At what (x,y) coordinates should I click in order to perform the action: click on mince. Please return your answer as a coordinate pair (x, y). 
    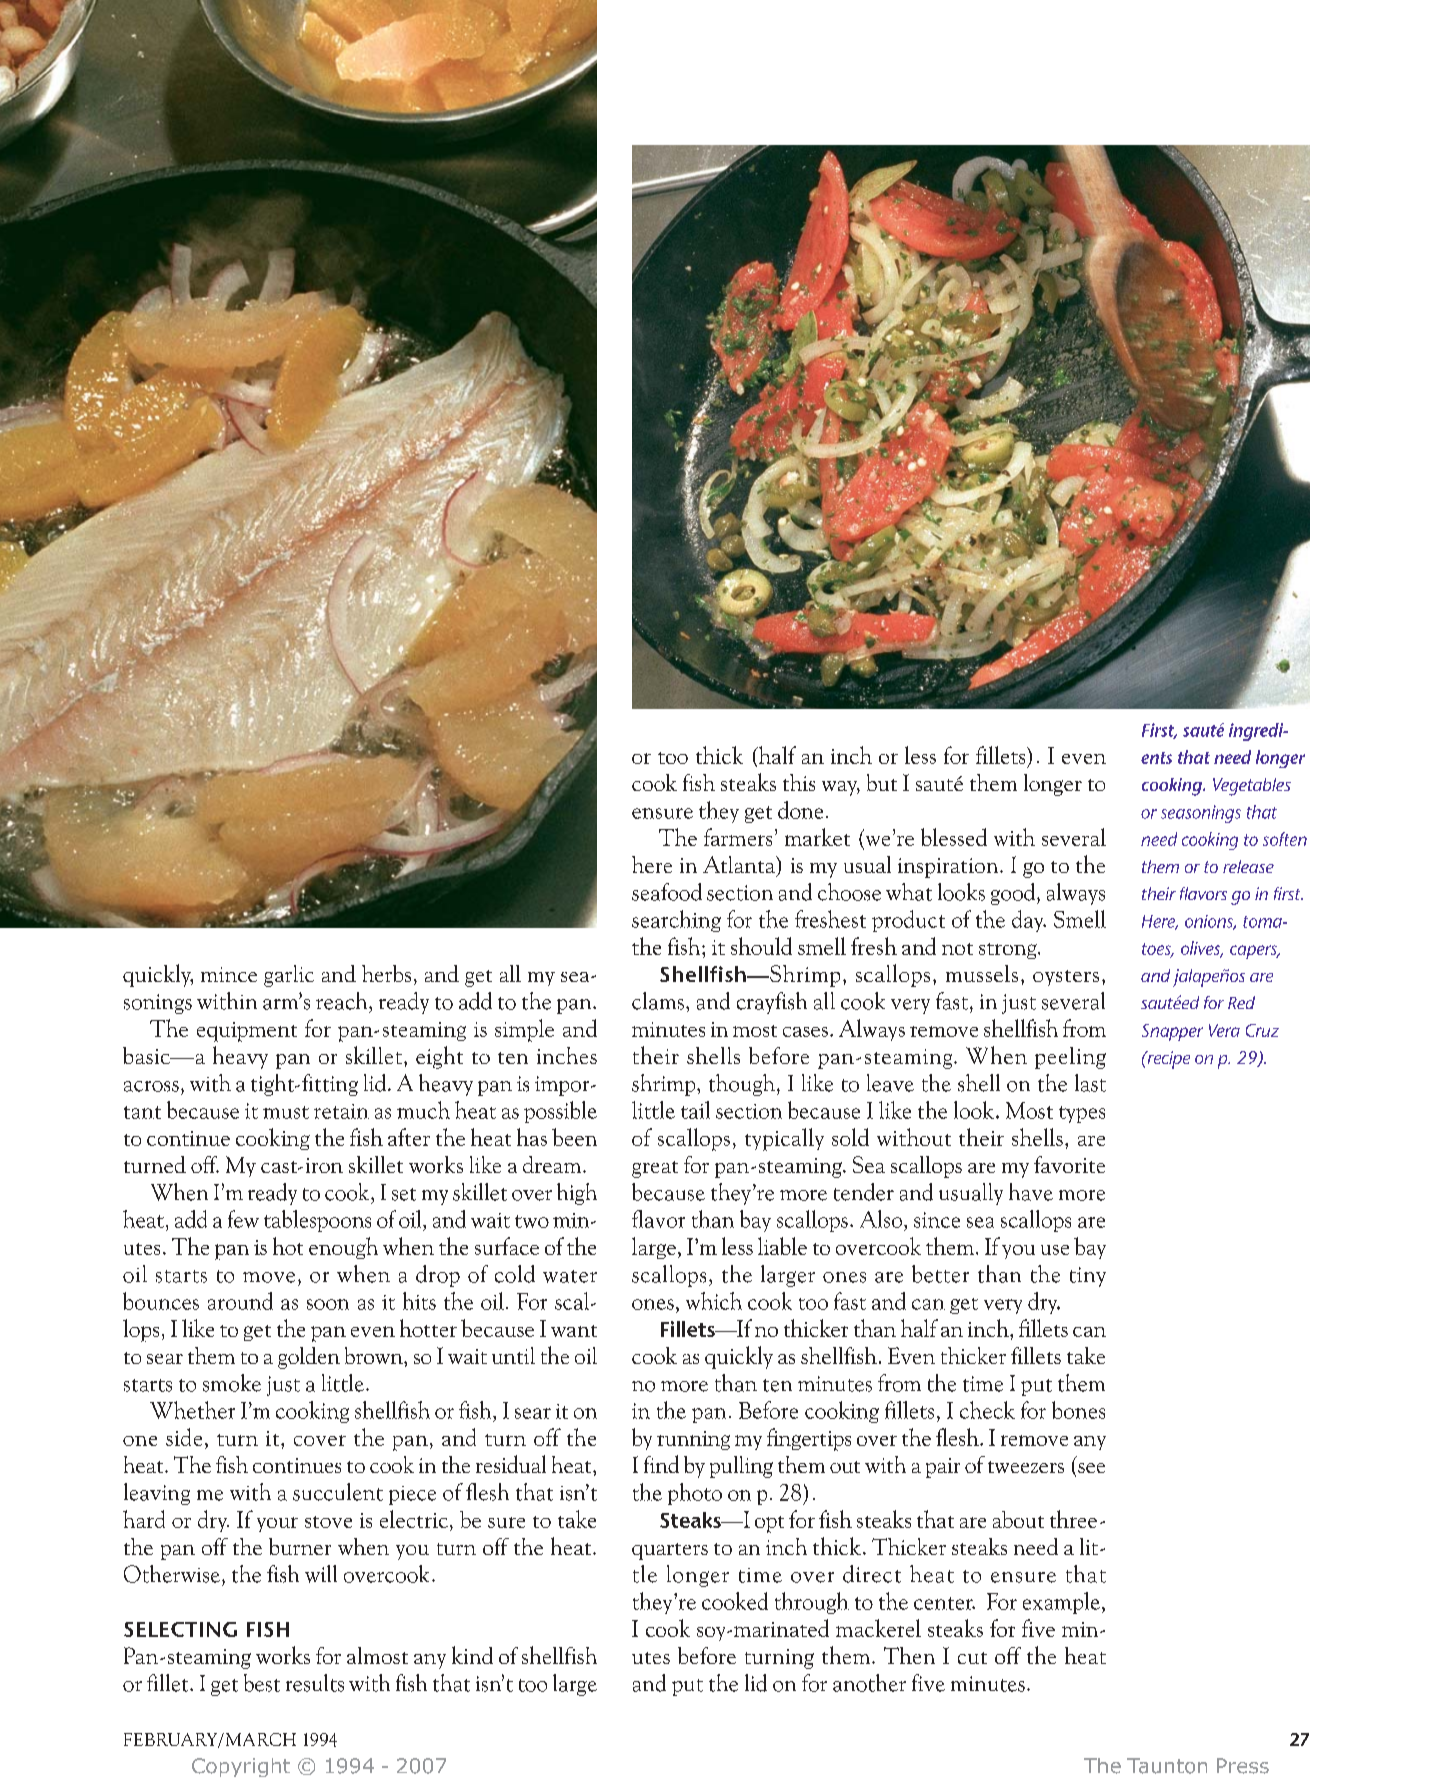
    Looking at the image, I should click on (229, 974).
